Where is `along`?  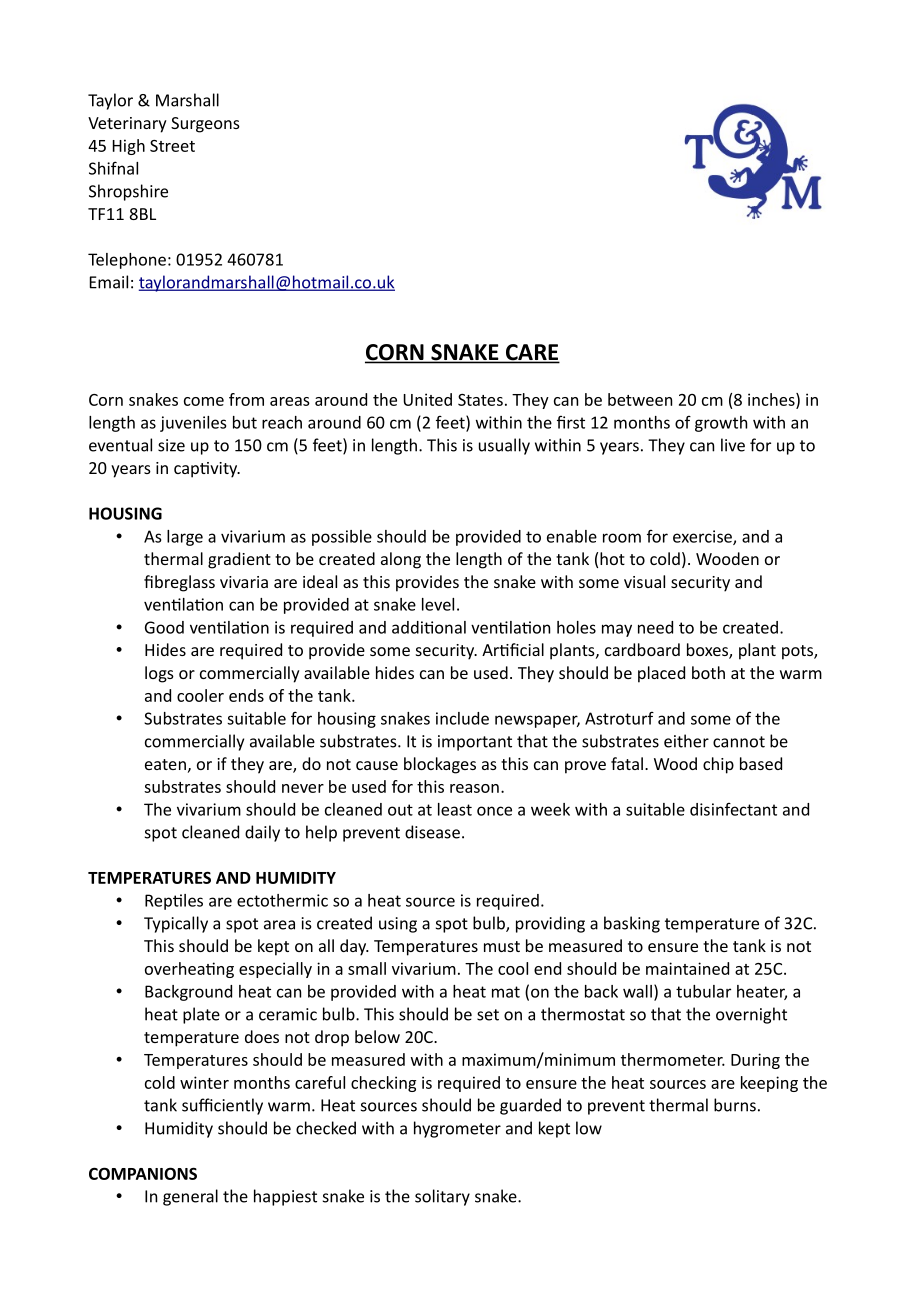
along is located at coordinates (401, 560).
